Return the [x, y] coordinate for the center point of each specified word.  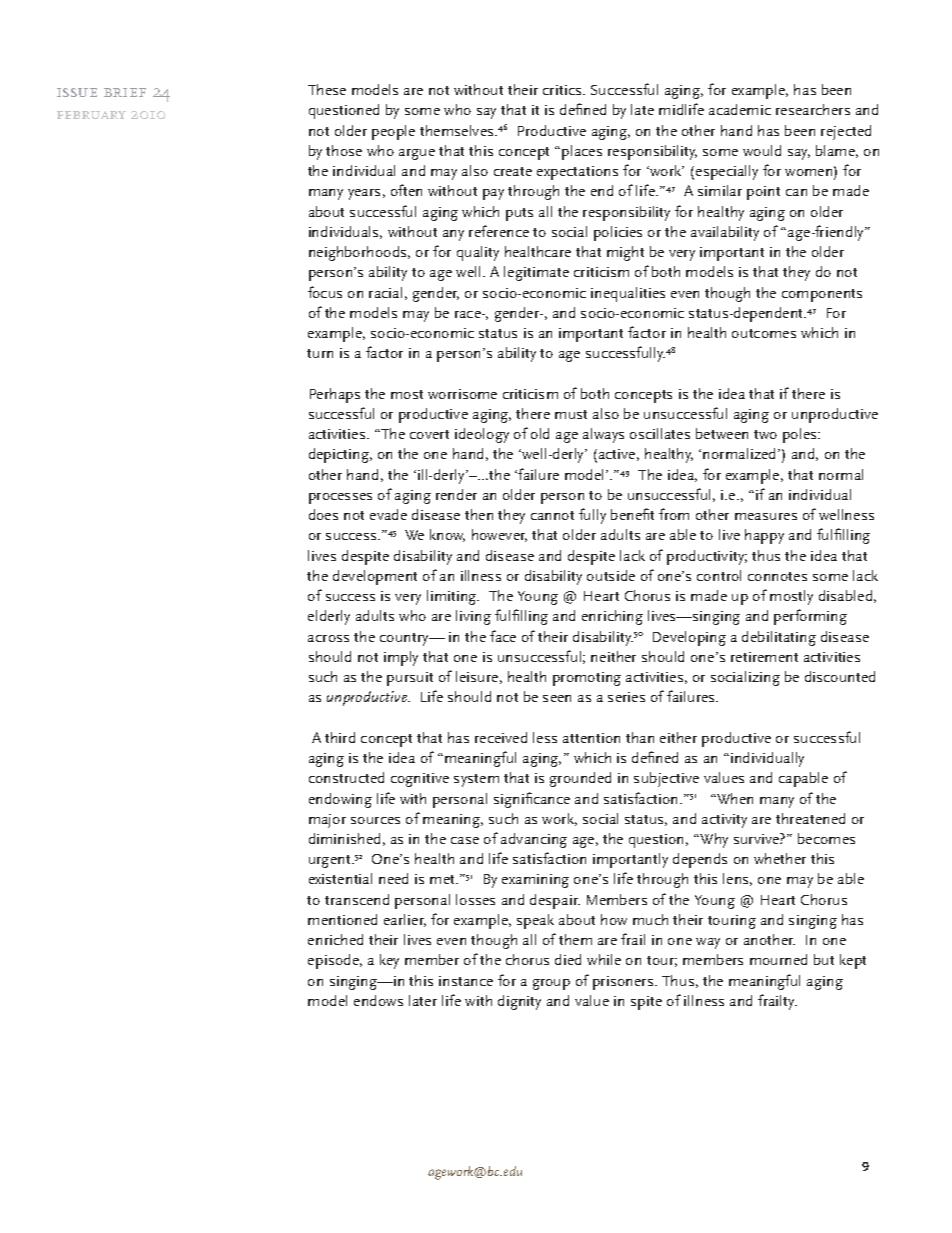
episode [334, 961]
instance [466, 981]
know [447, 535]
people [393, 132]
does [323, 514]
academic [740, 109]
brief [125, 92]
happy [764, 536]
